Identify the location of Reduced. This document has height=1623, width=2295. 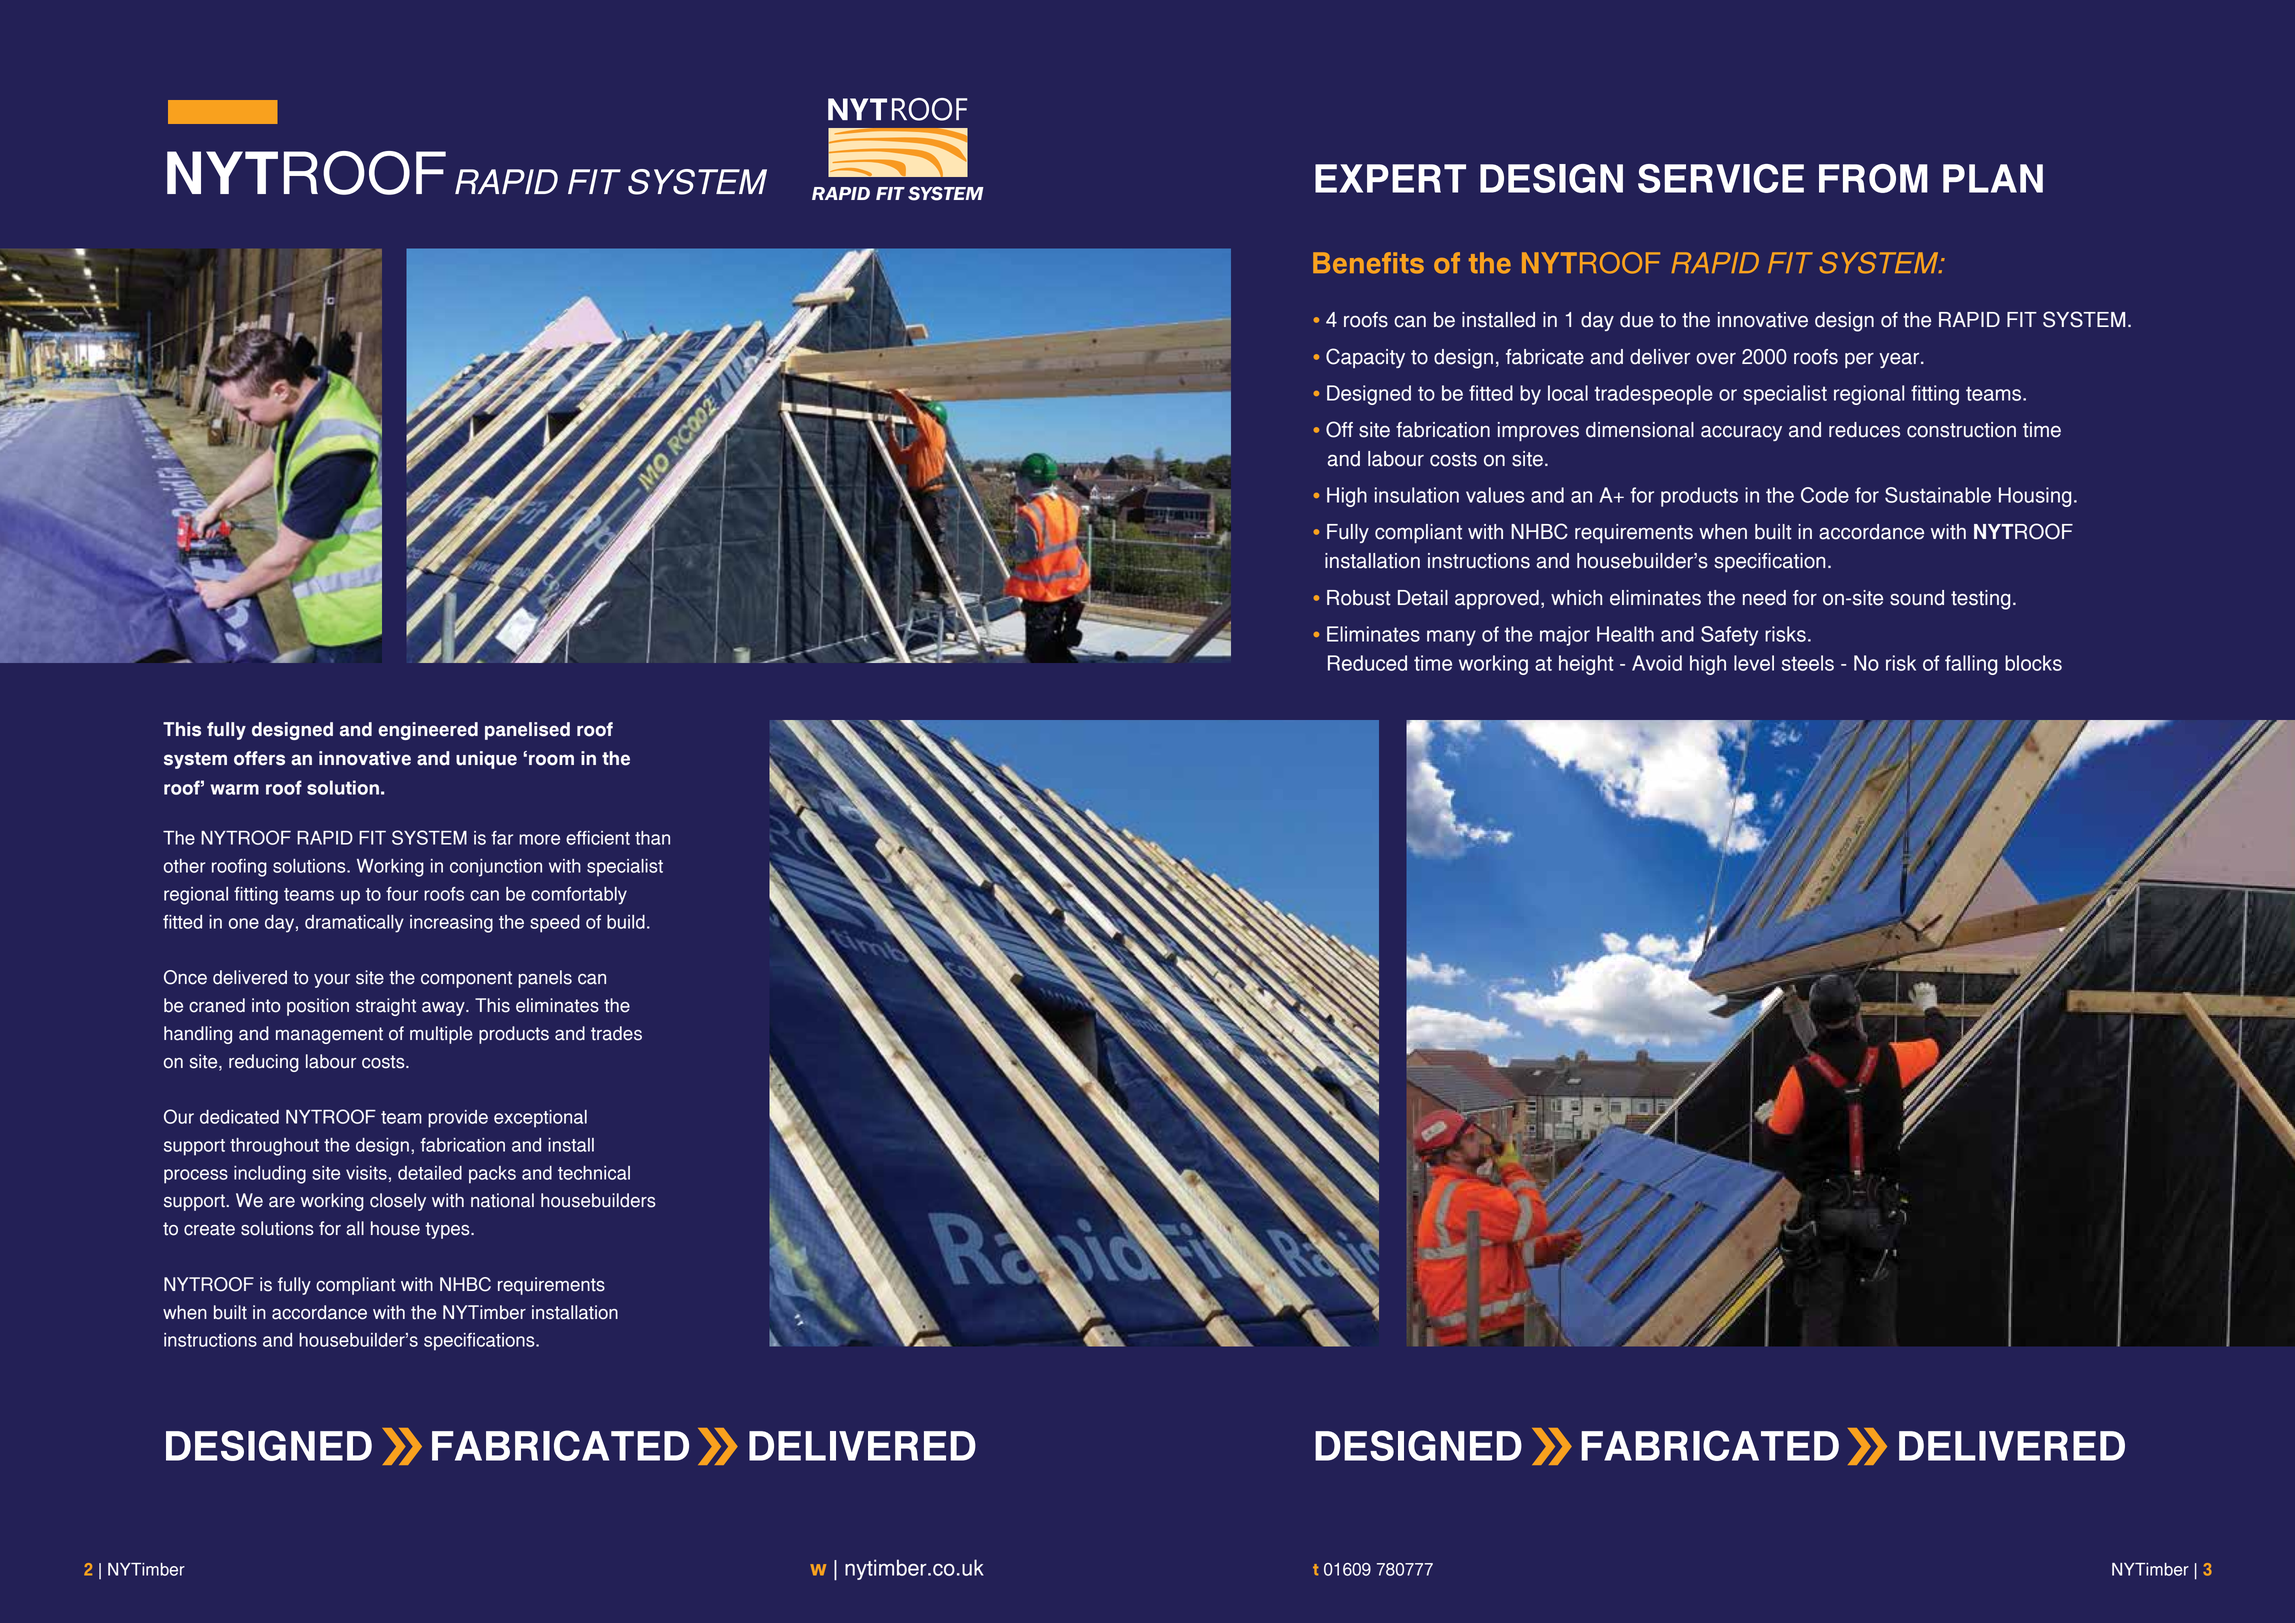
(1367, 663).
